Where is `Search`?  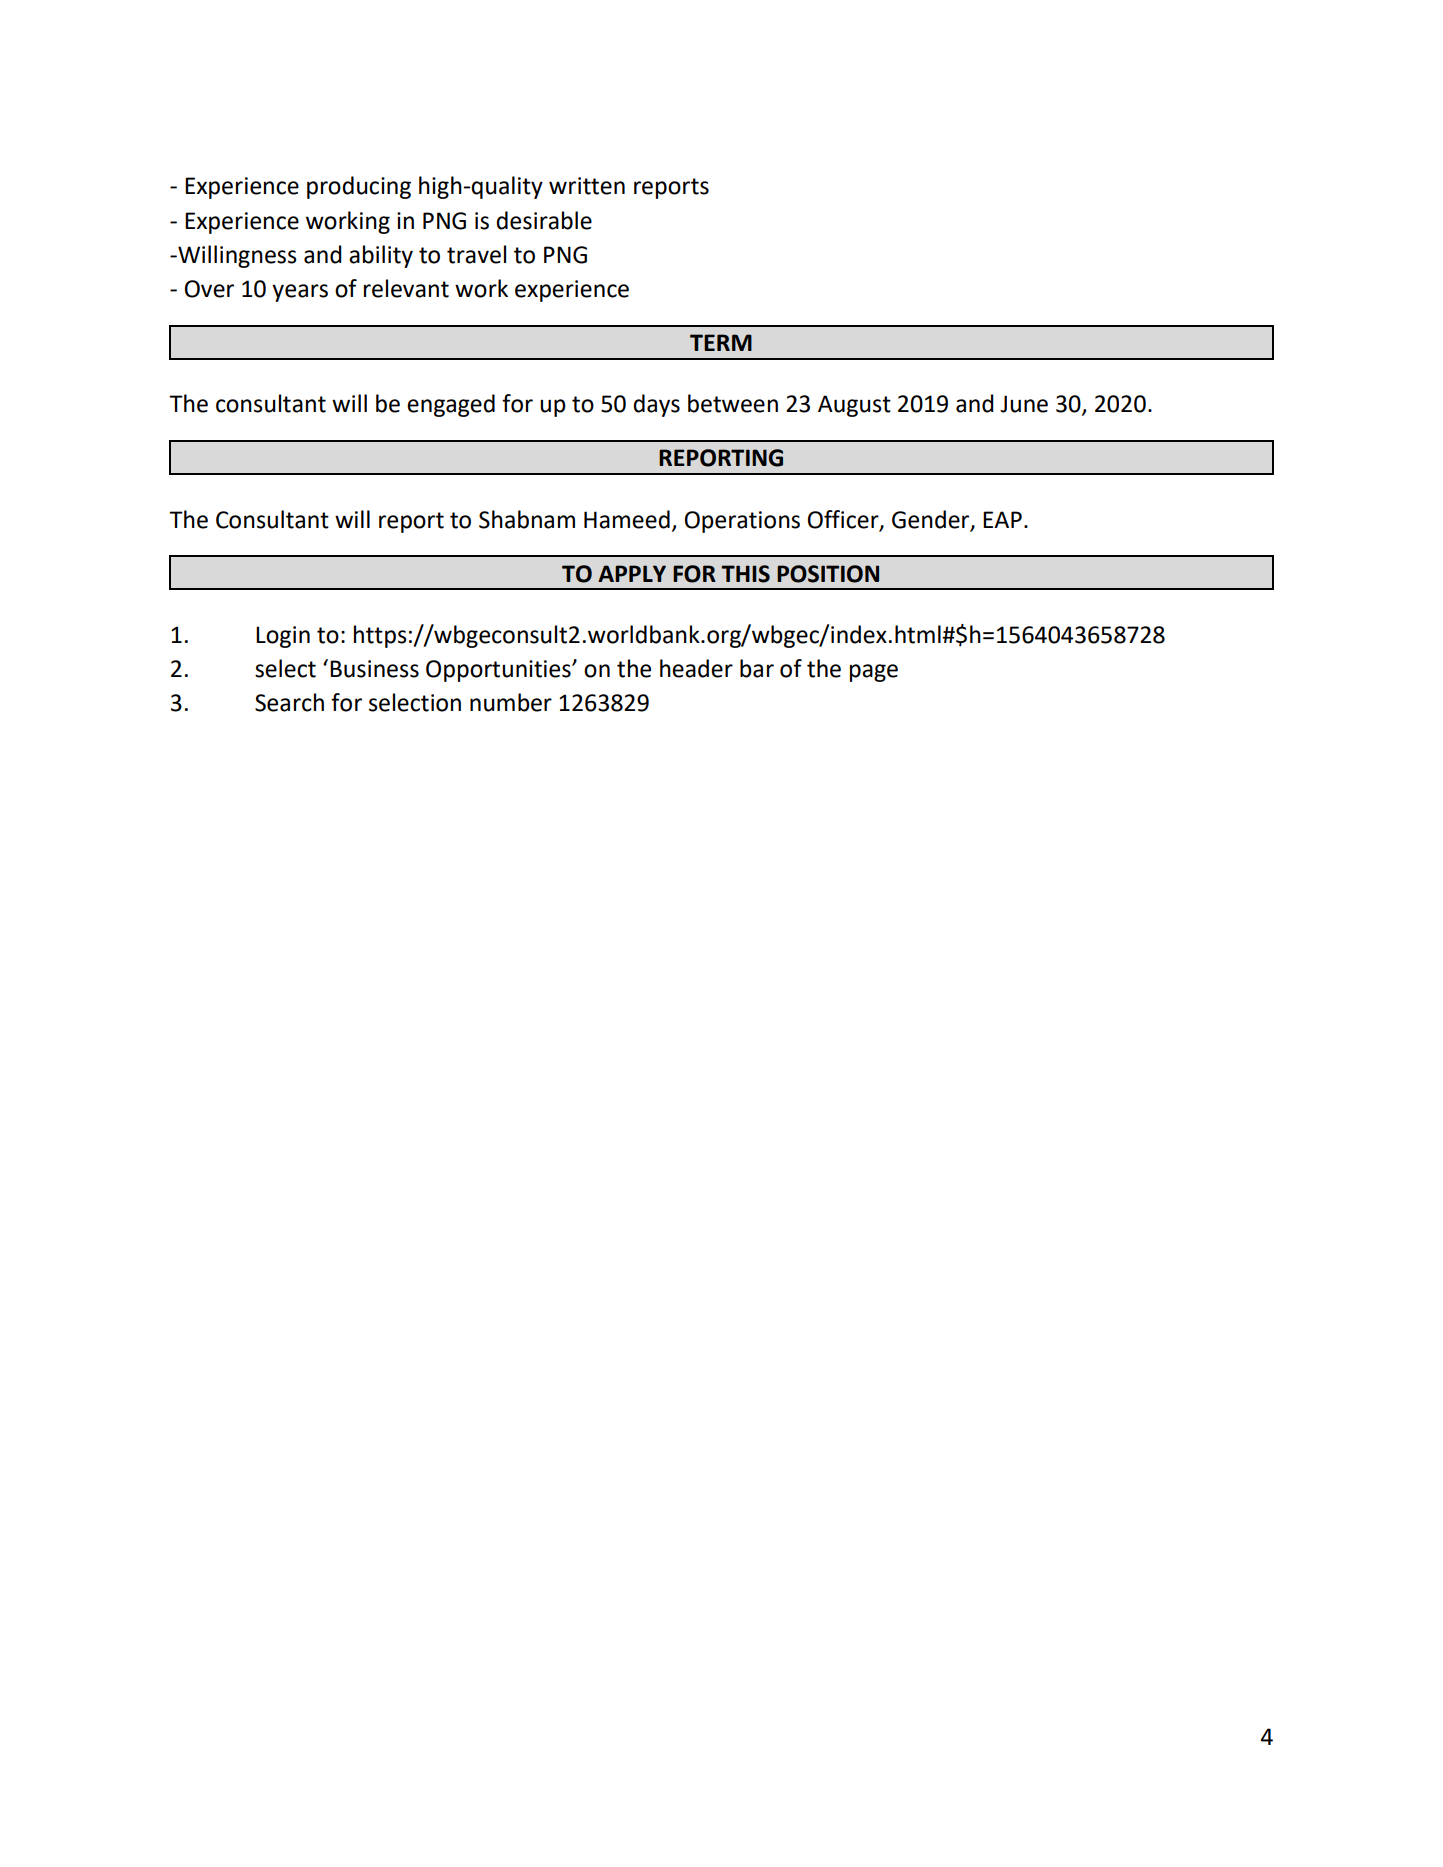 Search is located at coordinates (289, 702).
